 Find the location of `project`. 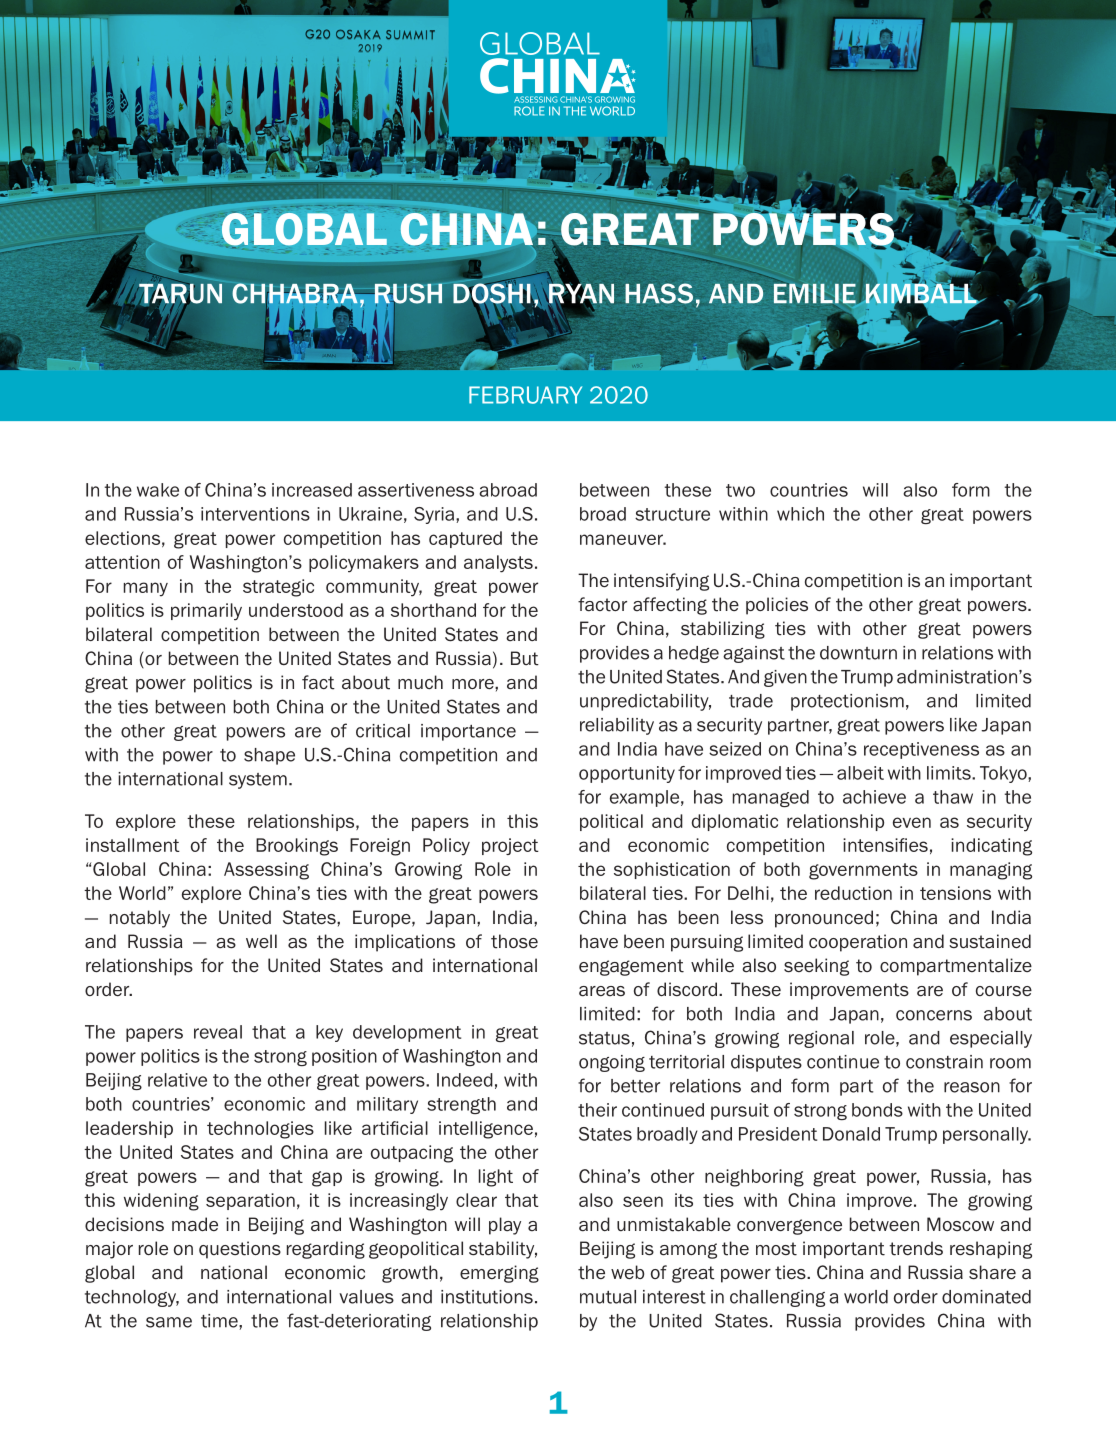

project is located at coordinates (510, 846).
